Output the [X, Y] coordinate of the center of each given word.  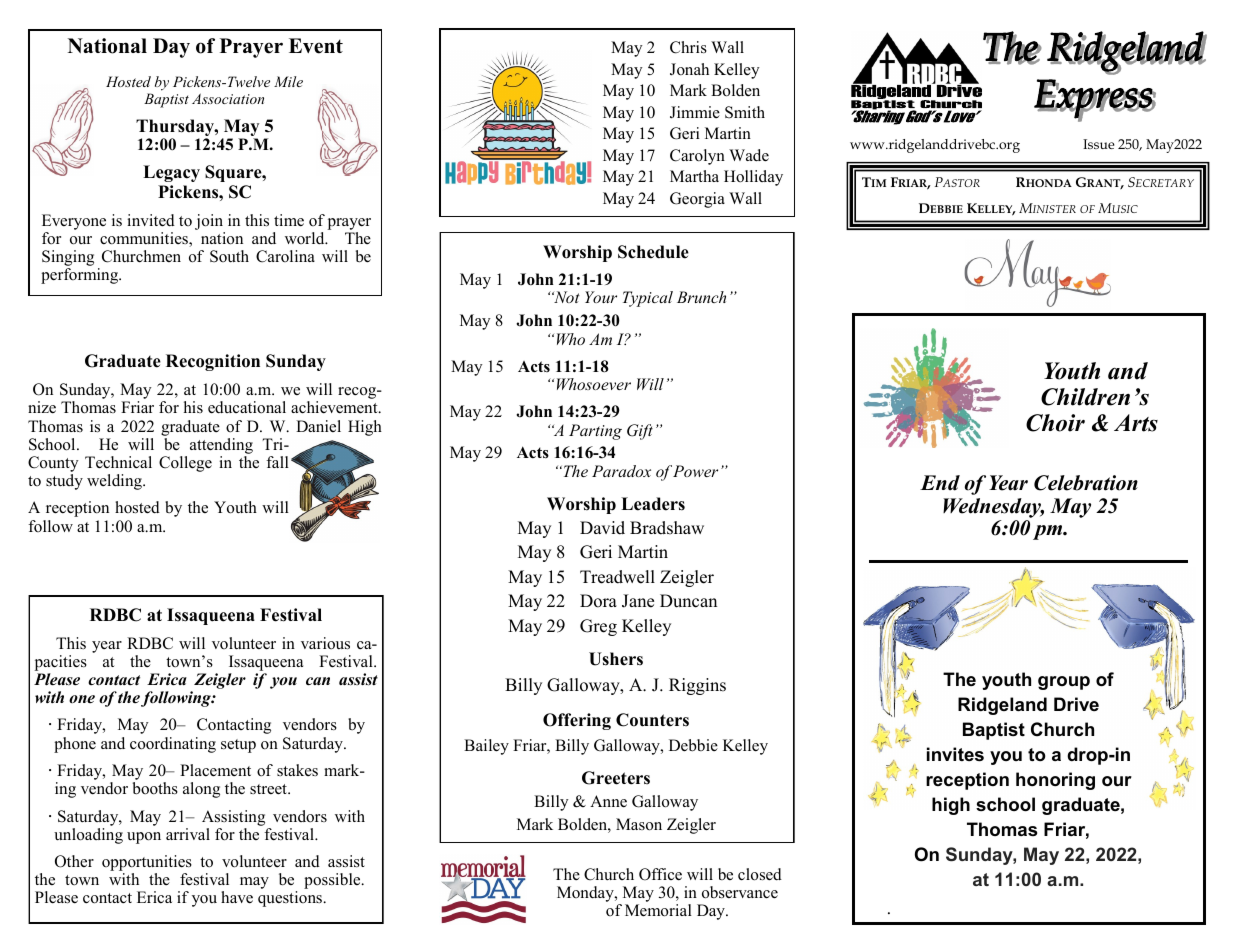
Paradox [621, 471]
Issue [1099, 144]
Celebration [1086, 483]
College [185, 464]
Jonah [689, 69]
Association [228, 98]
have [237, 897]
